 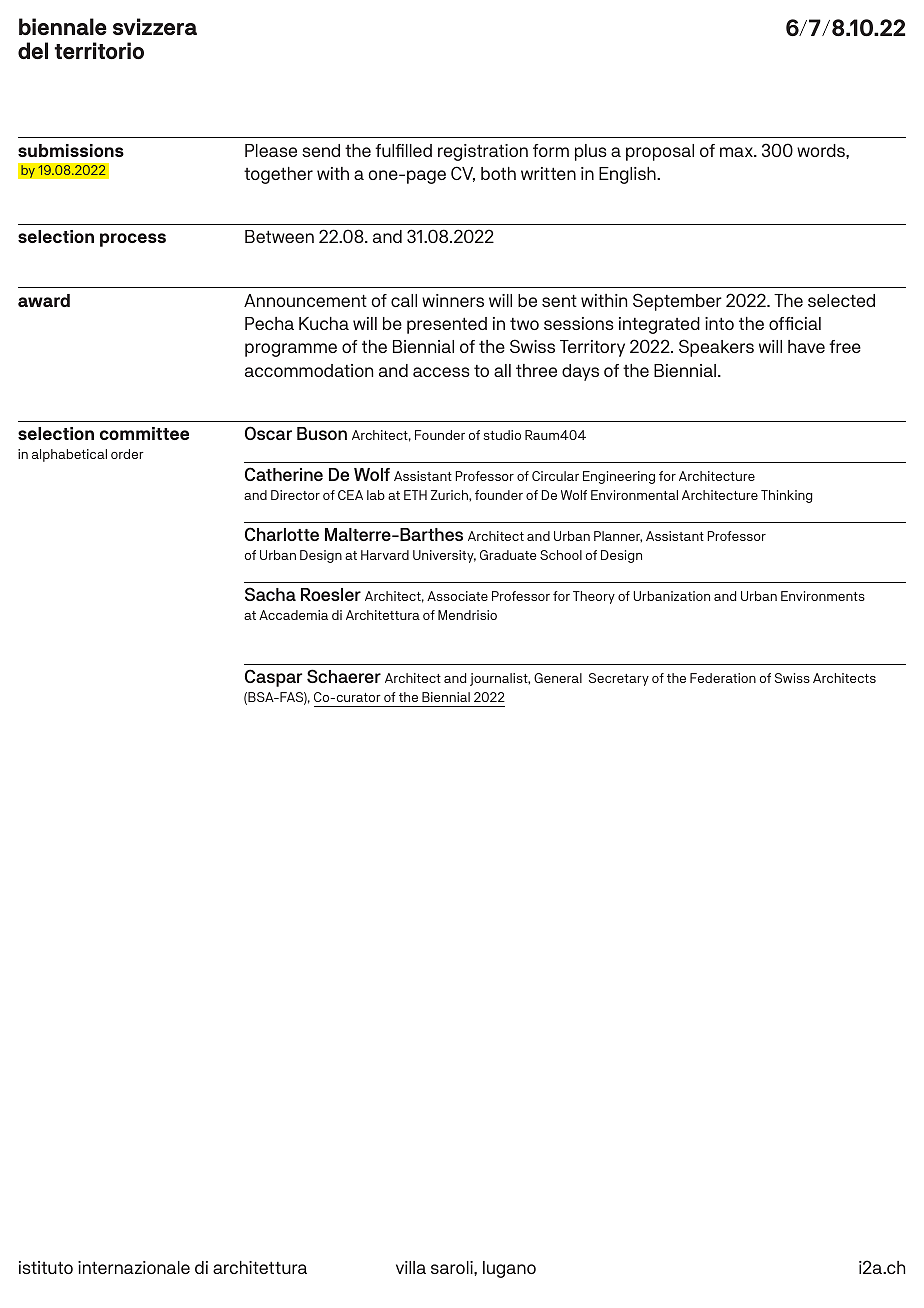 I want to click on Thinking, so click(x=787, y=496).
